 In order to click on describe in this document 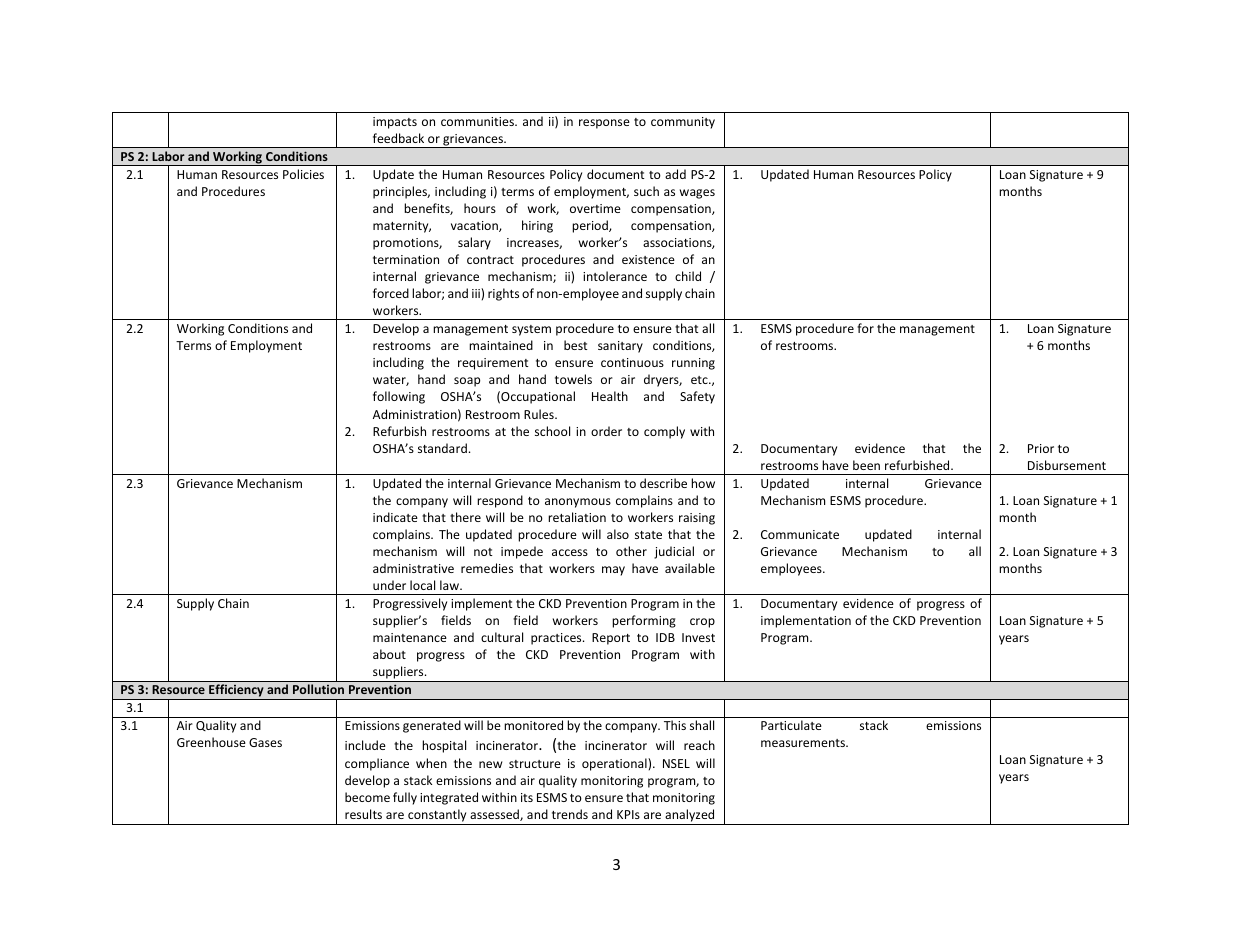, I will do `click(663, 483)`.
